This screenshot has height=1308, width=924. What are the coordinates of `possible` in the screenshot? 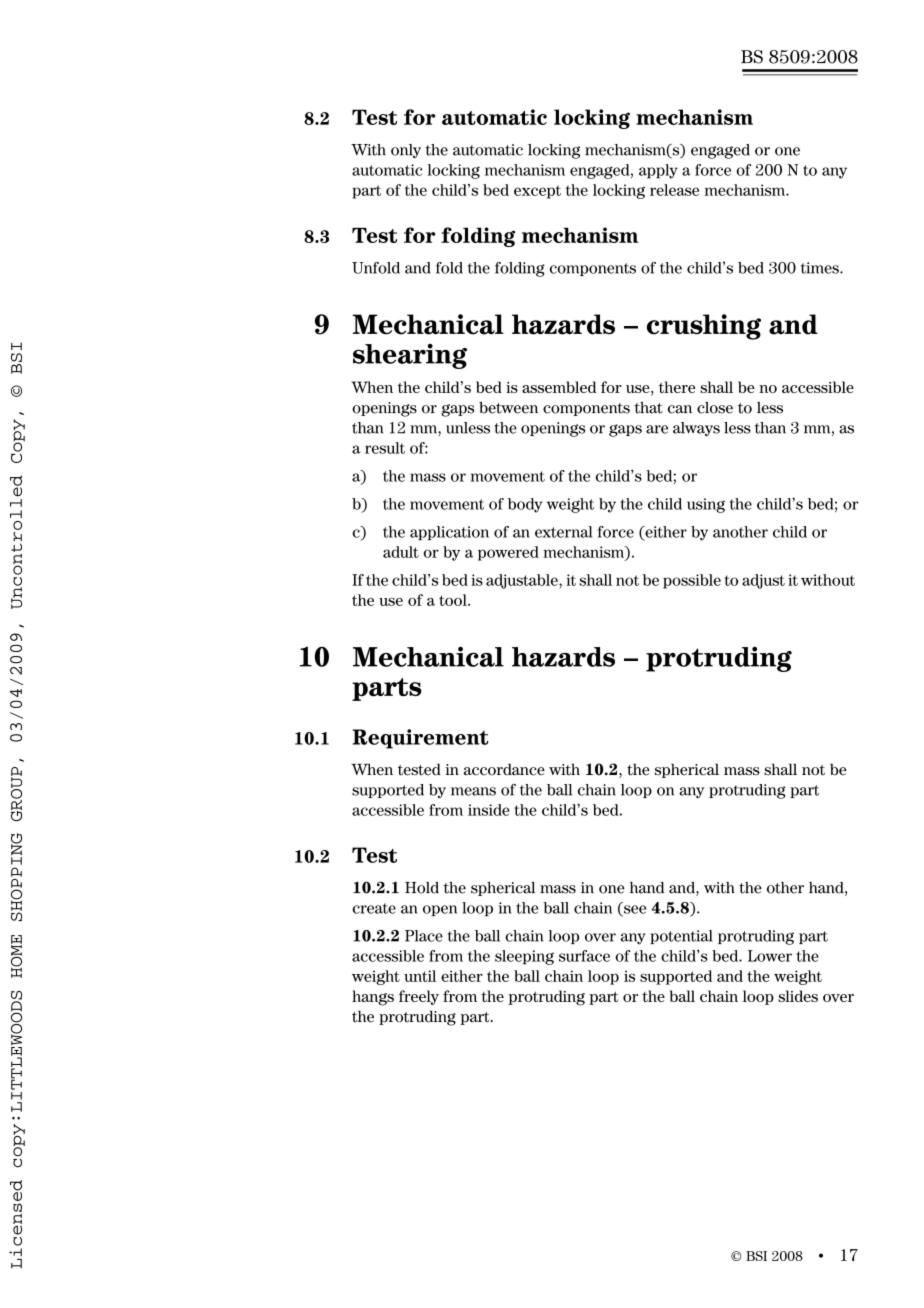 It's located at (692, 581).
